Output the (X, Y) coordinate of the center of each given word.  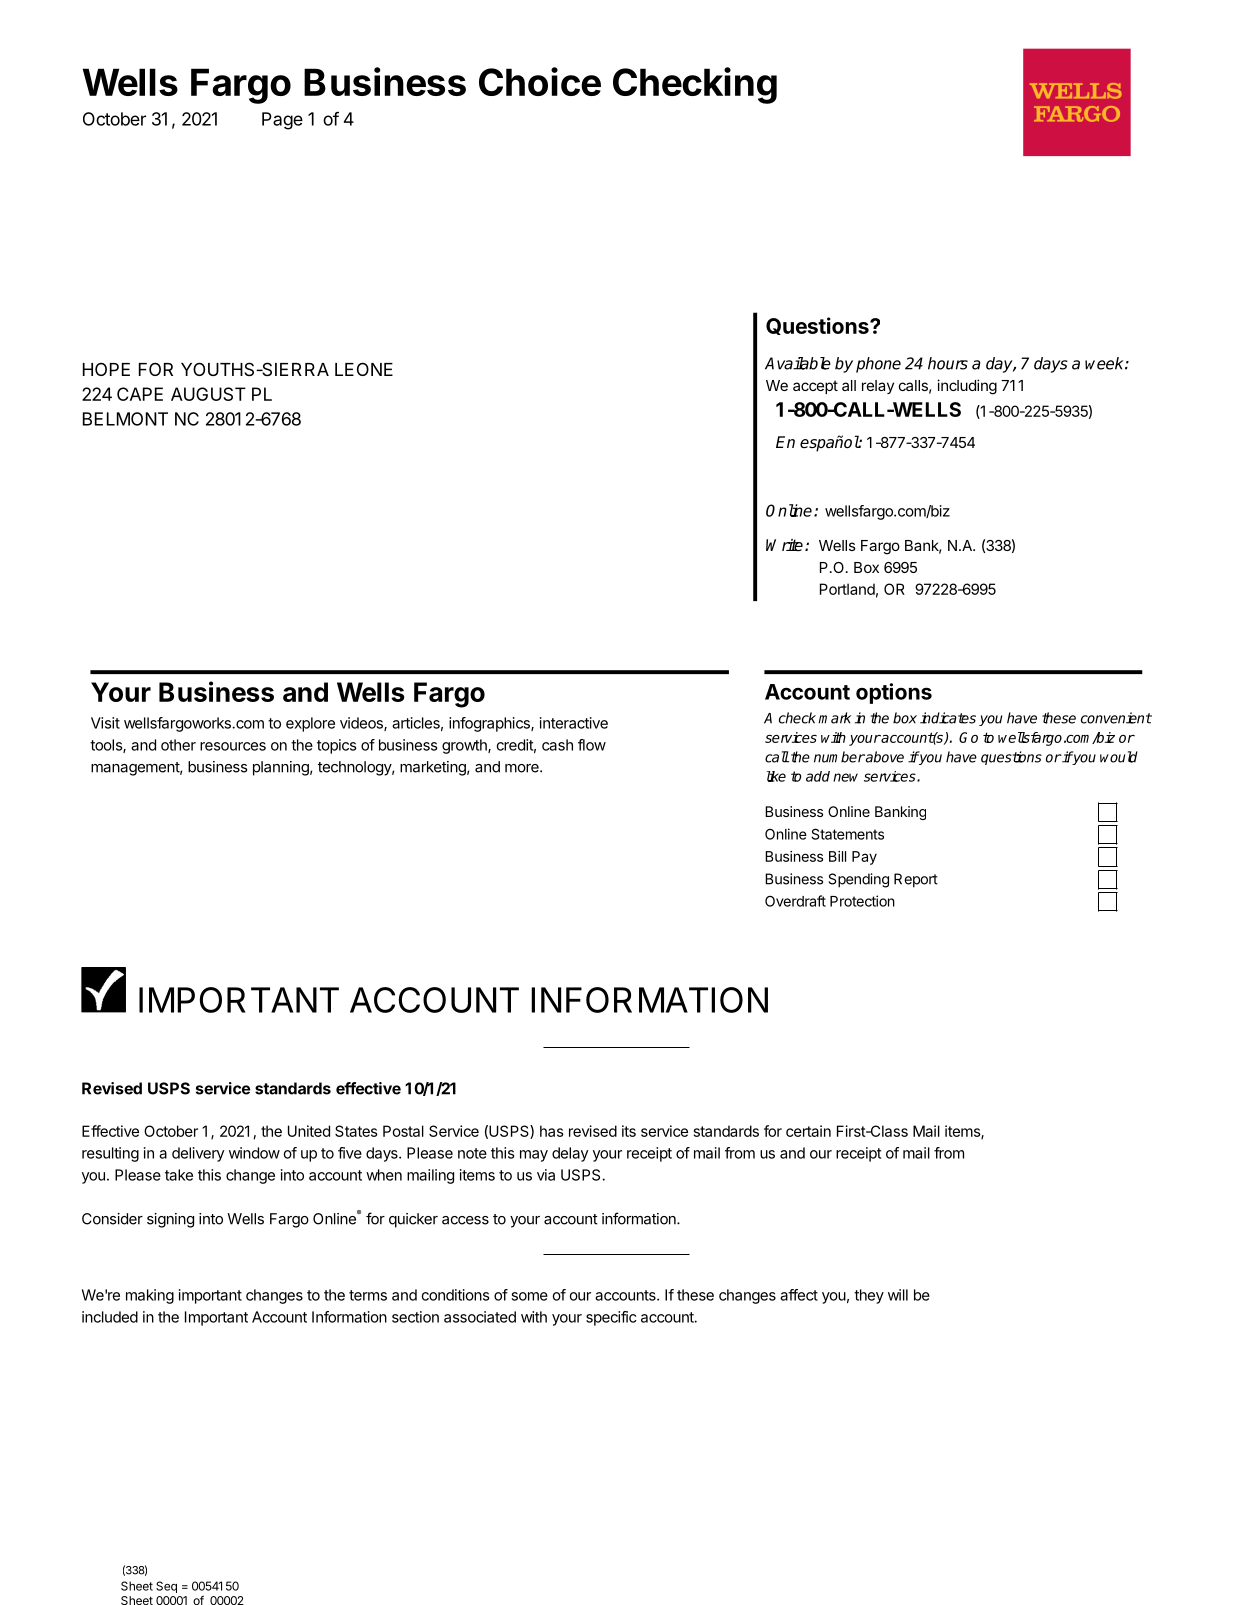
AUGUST (208, 394)
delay (570, 1154)
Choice (540, 81)
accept (815, 387)
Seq (166, 1587)
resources (233, 746)
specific (611, 1318)
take (179, 1175)
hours (948, 363)
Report (916, 880)
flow (592, 745)
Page (282, 121)
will (898, 1295)
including (967, 387)
